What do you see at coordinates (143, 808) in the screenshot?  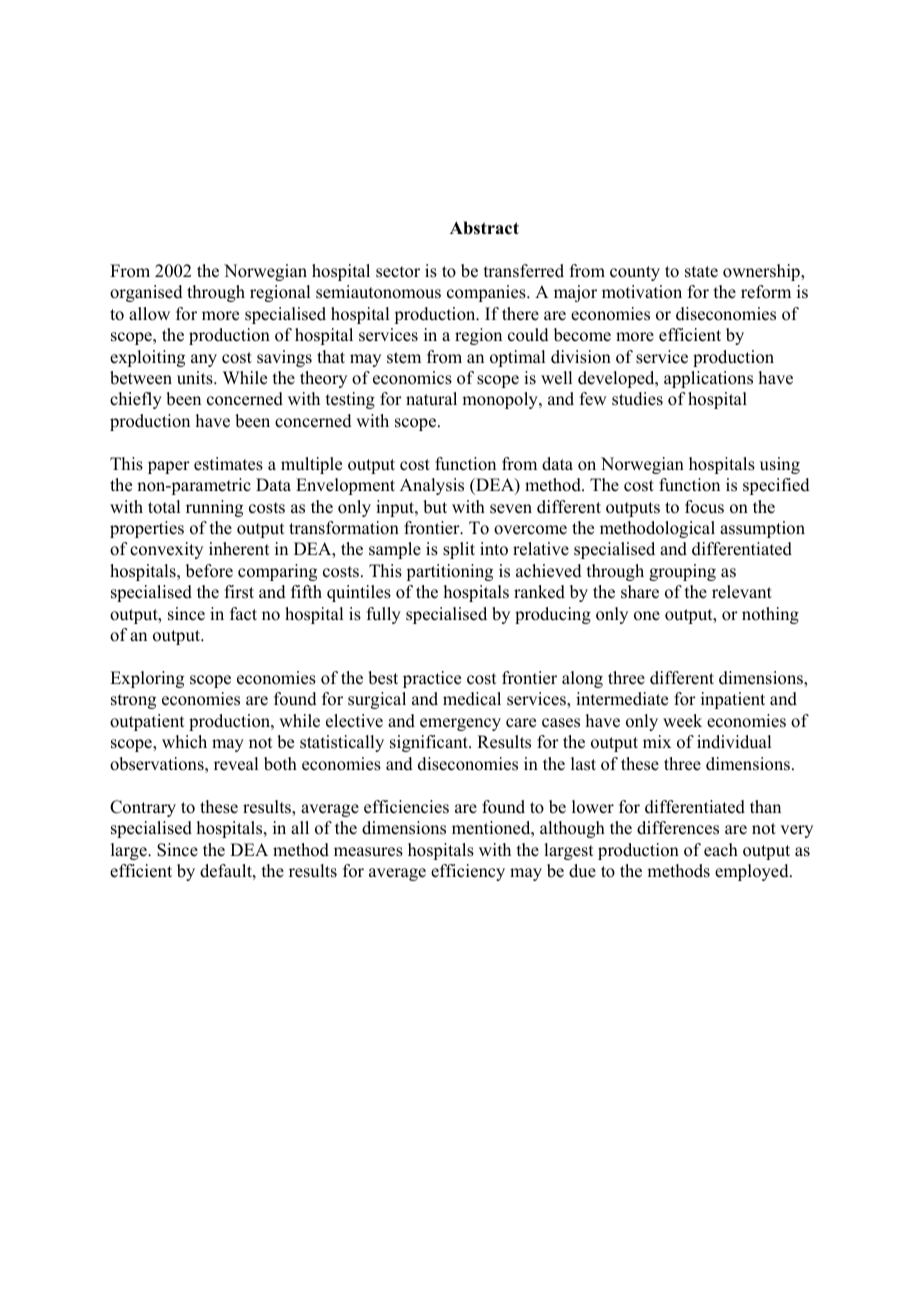 I see `Contrary` at bounding box center [143, 808].
